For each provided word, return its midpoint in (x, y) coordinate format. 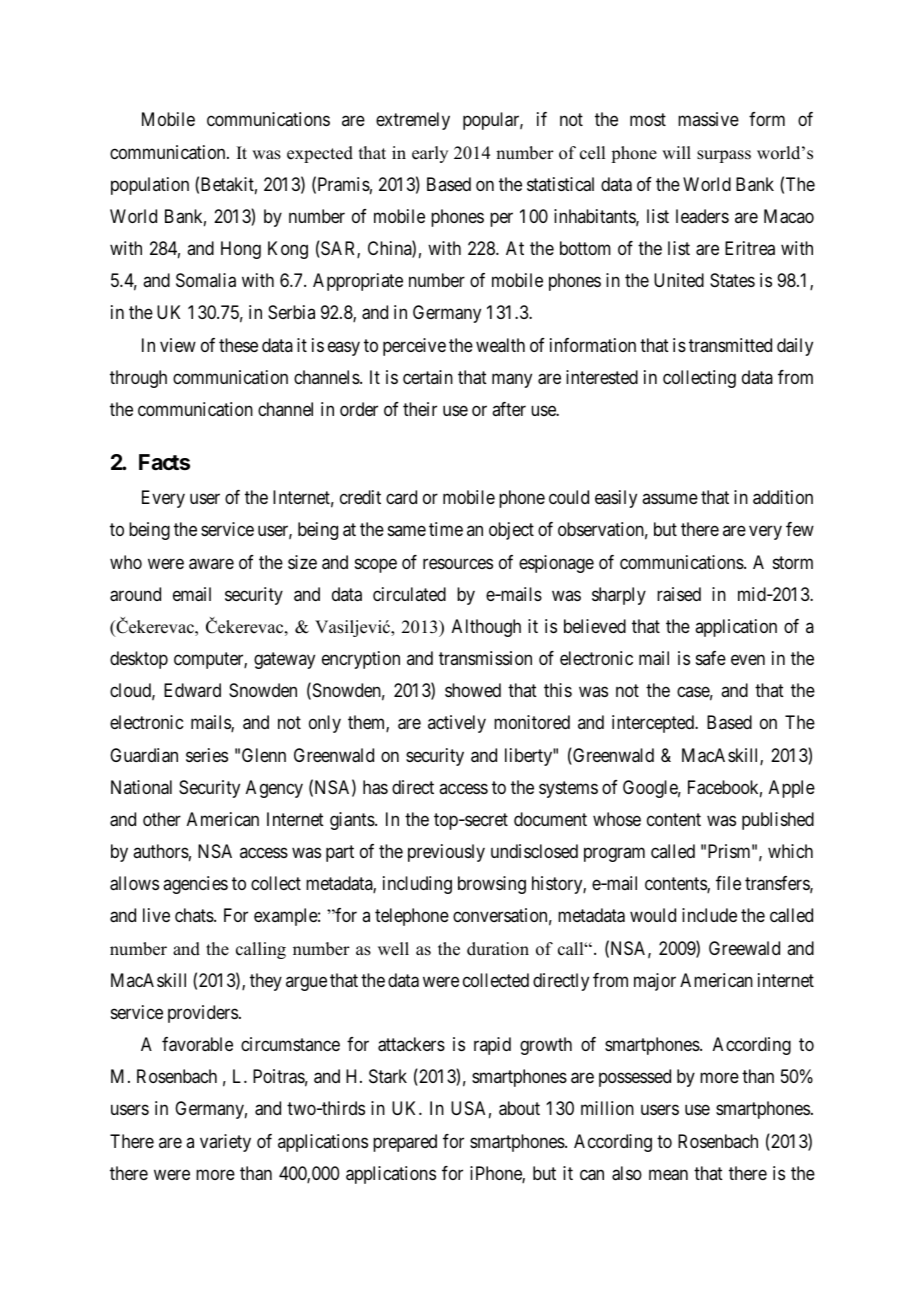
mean (668, 1175)
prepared (405, 1143)
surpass (724, 156)
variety (225, 1143)
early (430, 154)
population (150, 186)
